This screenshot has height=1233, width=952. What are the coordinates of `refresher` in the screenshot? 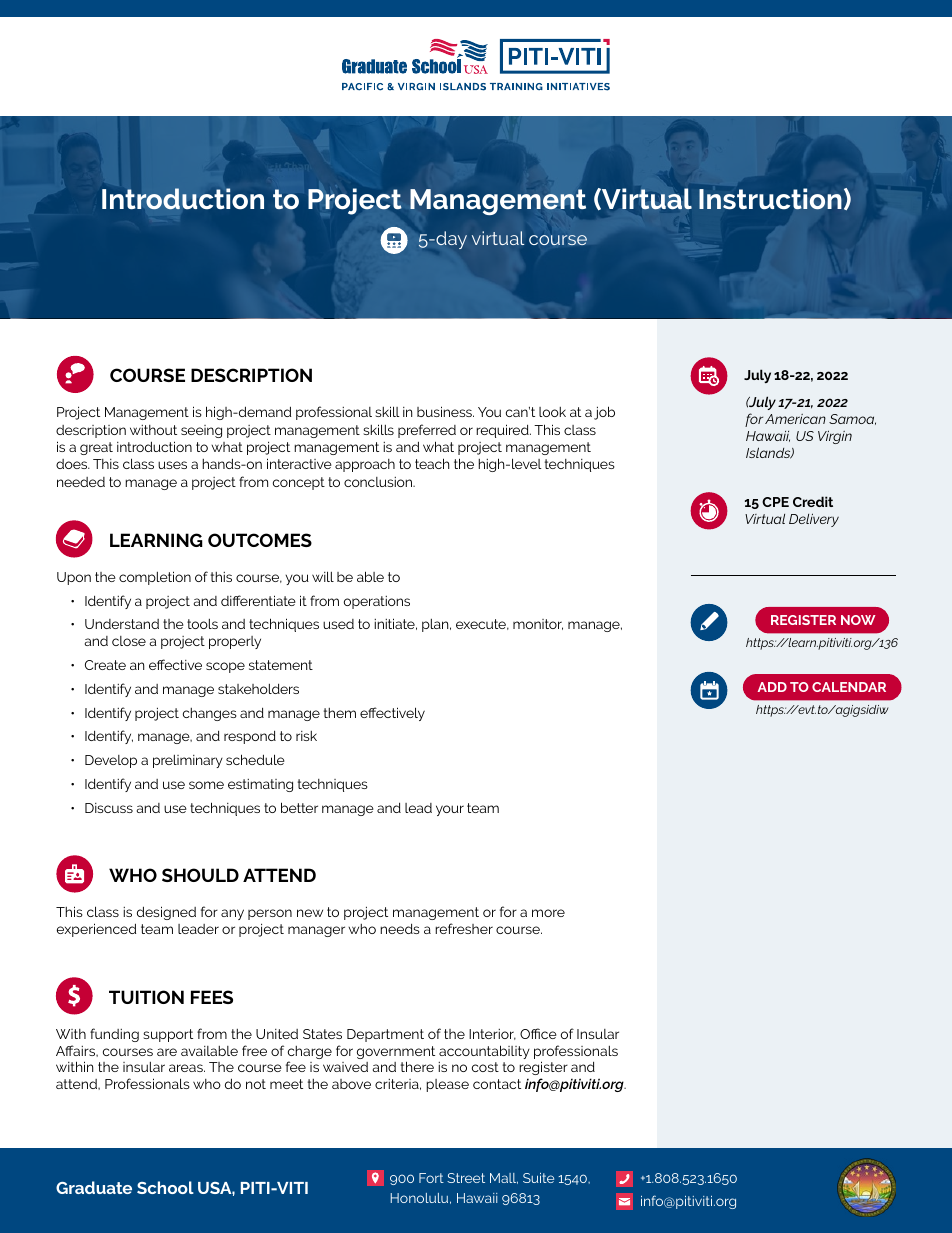 It's located at (464, 928).
